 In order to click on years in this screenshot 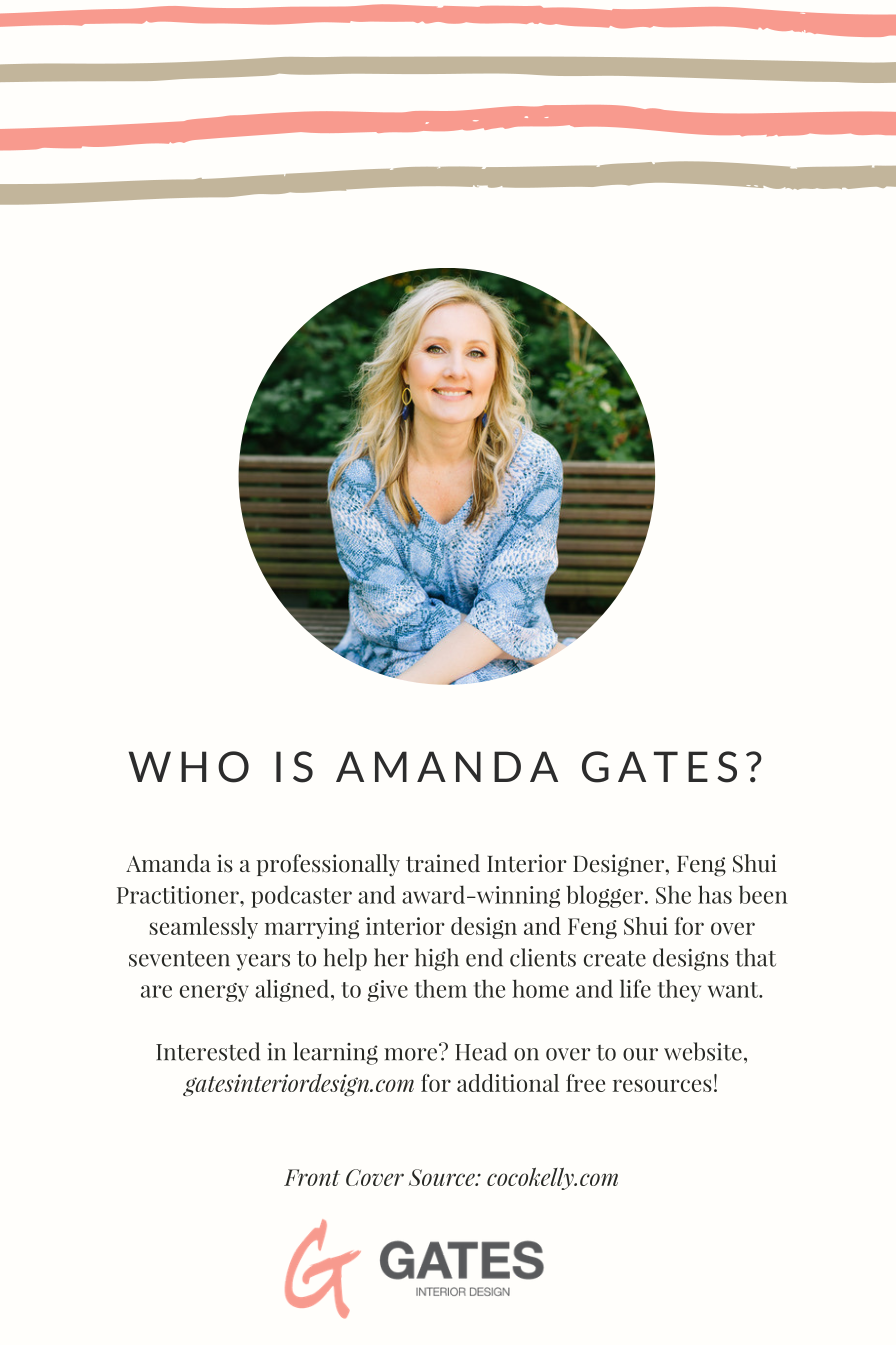, I will do `click(263, 962)`.
